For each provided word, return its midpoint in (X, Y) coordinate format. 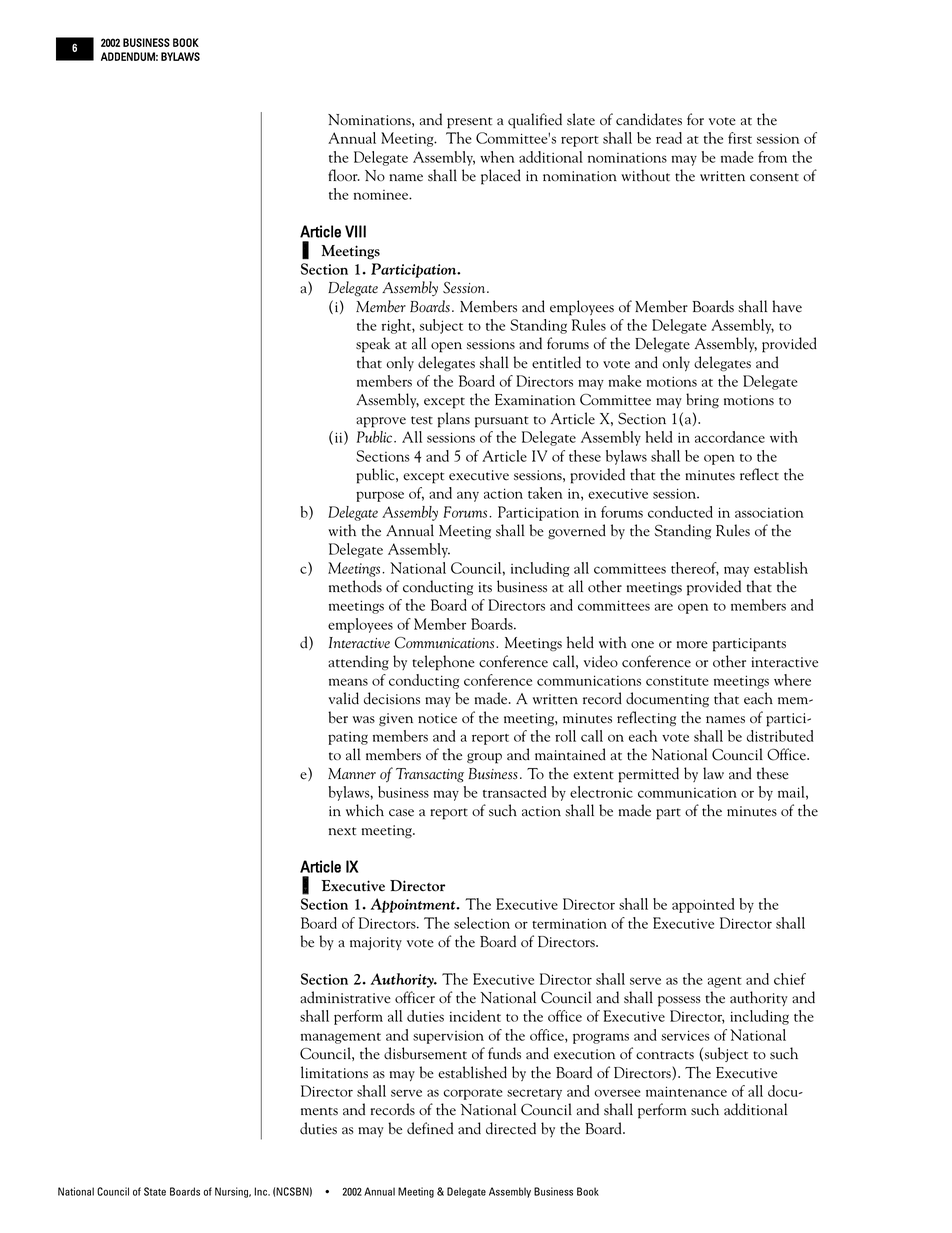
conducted (680, 512)
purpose (380, 496)
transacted (514, 792)
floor (344, 175)
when (497, 157)
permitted (648, 775)
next (342, 831)
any (468, 496)
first (740, 138)
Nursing (233, 1192)
